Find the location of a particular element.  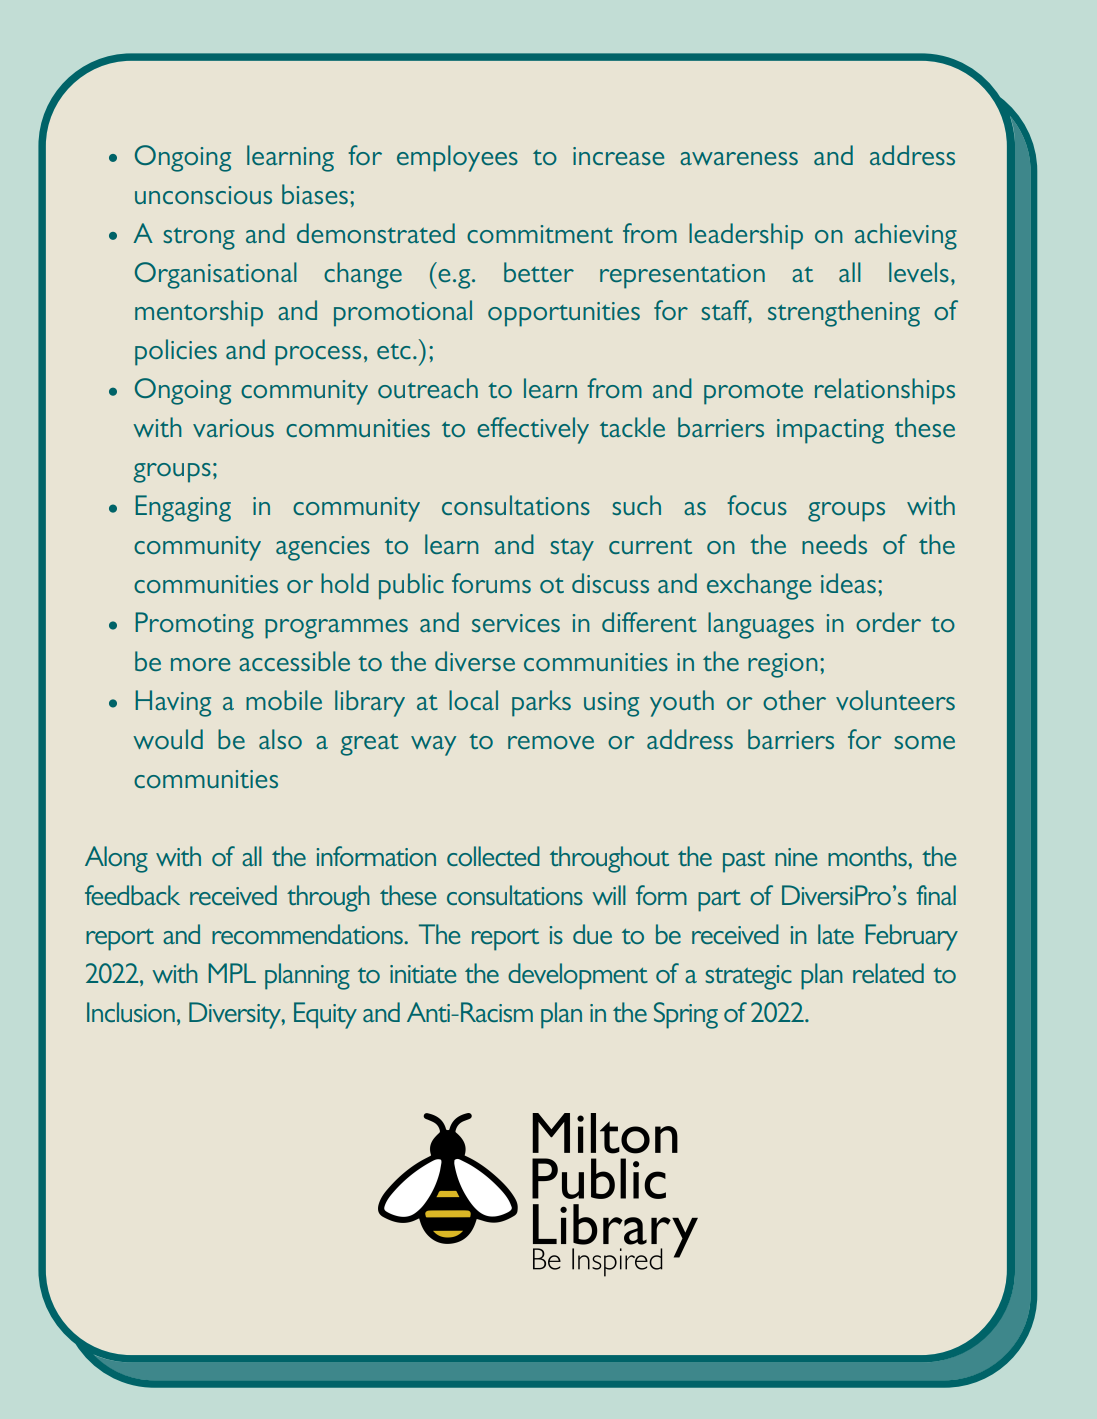

forums is located at coordinates (491, 583).
